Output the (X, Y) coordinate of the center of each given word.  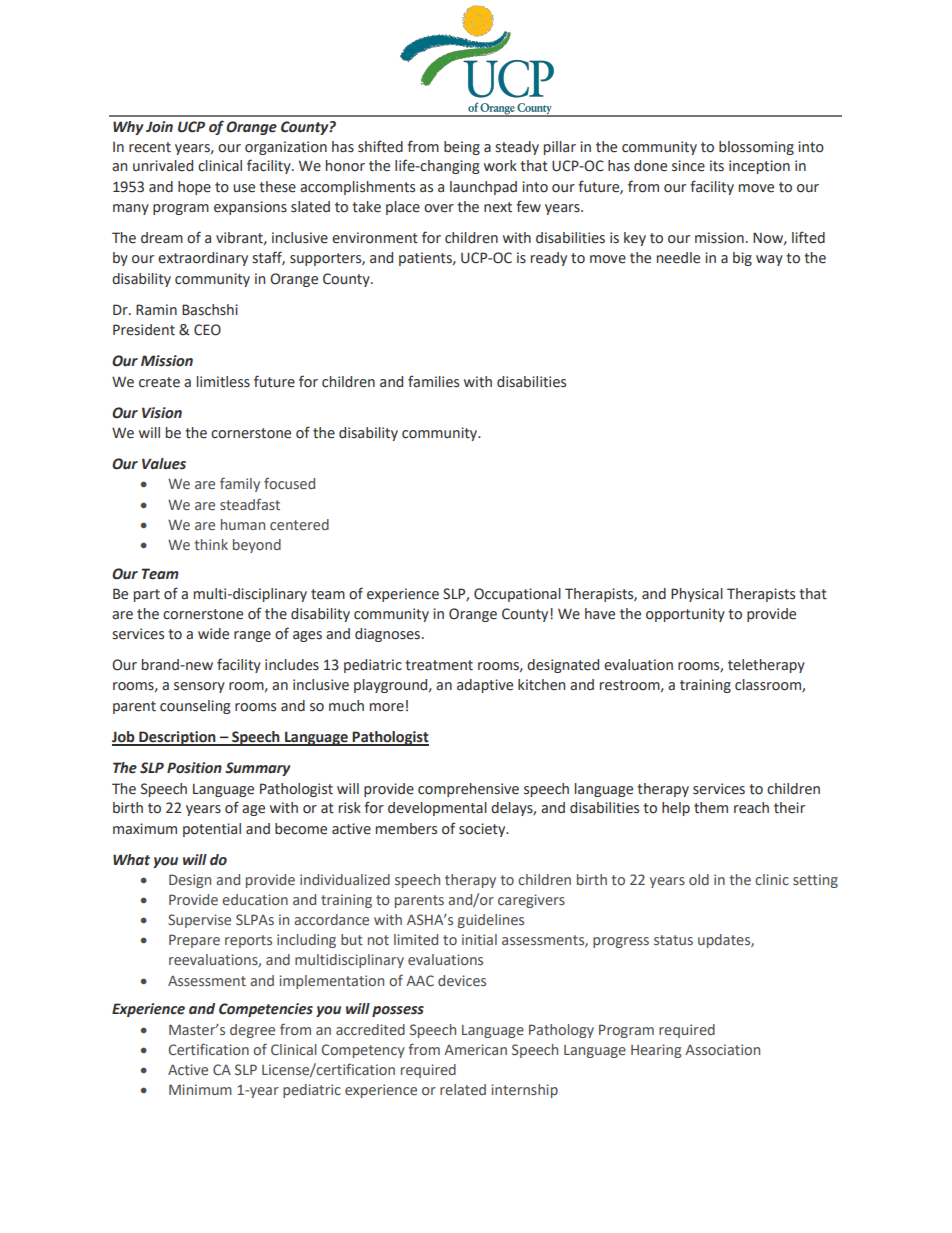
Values (164, 464)
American (475, 1049)
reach (751, 808)
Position (194, 768)
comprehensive (468, 790)
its (717, 166)
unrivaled (163, 166)
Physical (697, 595)
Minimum (200, 1089)
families (433, 381)
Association (722, 1049)
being (462, 148)
